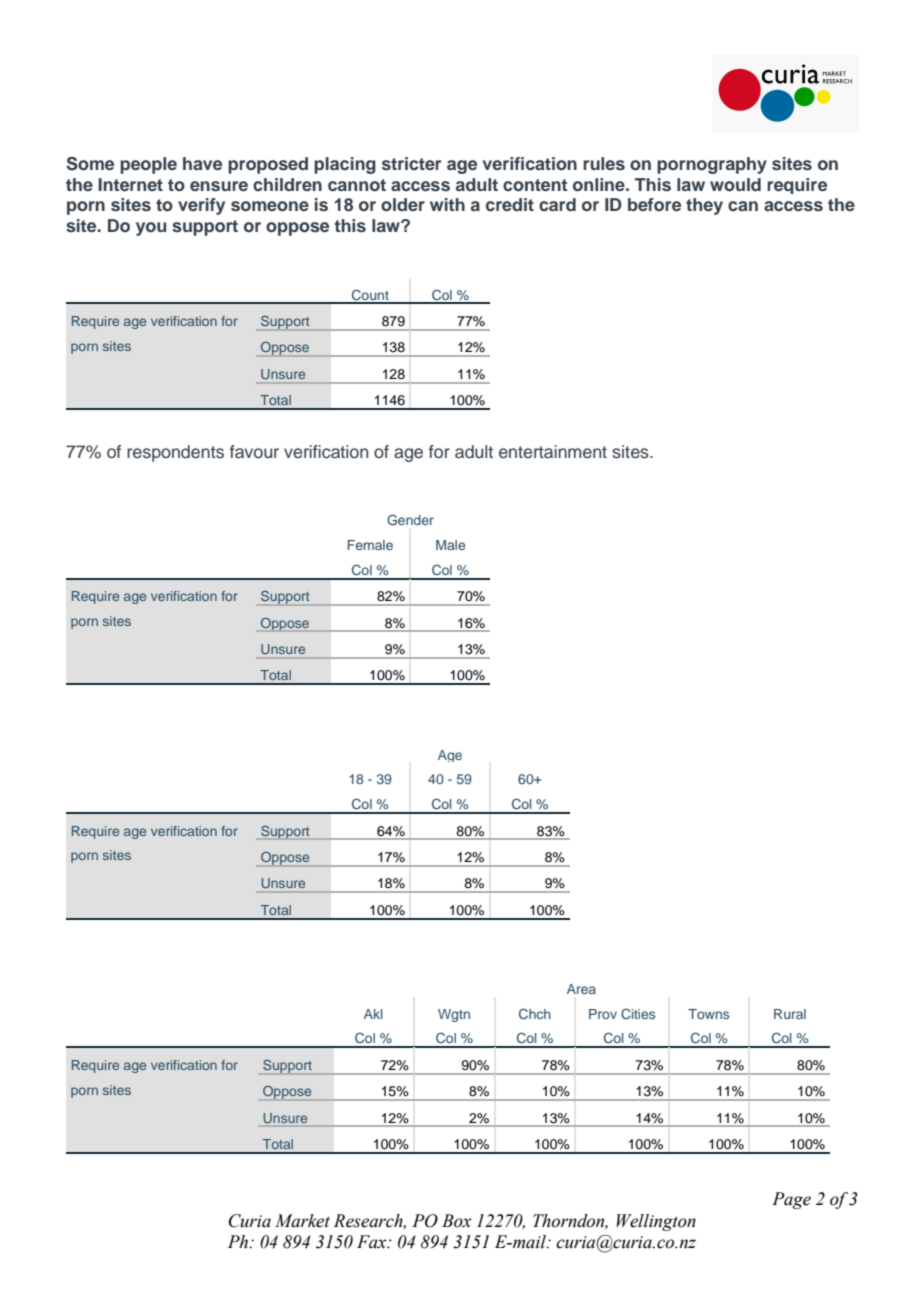  Describe the element at coordinates (654, 205) in the screenshot. I see `before` at that location.
